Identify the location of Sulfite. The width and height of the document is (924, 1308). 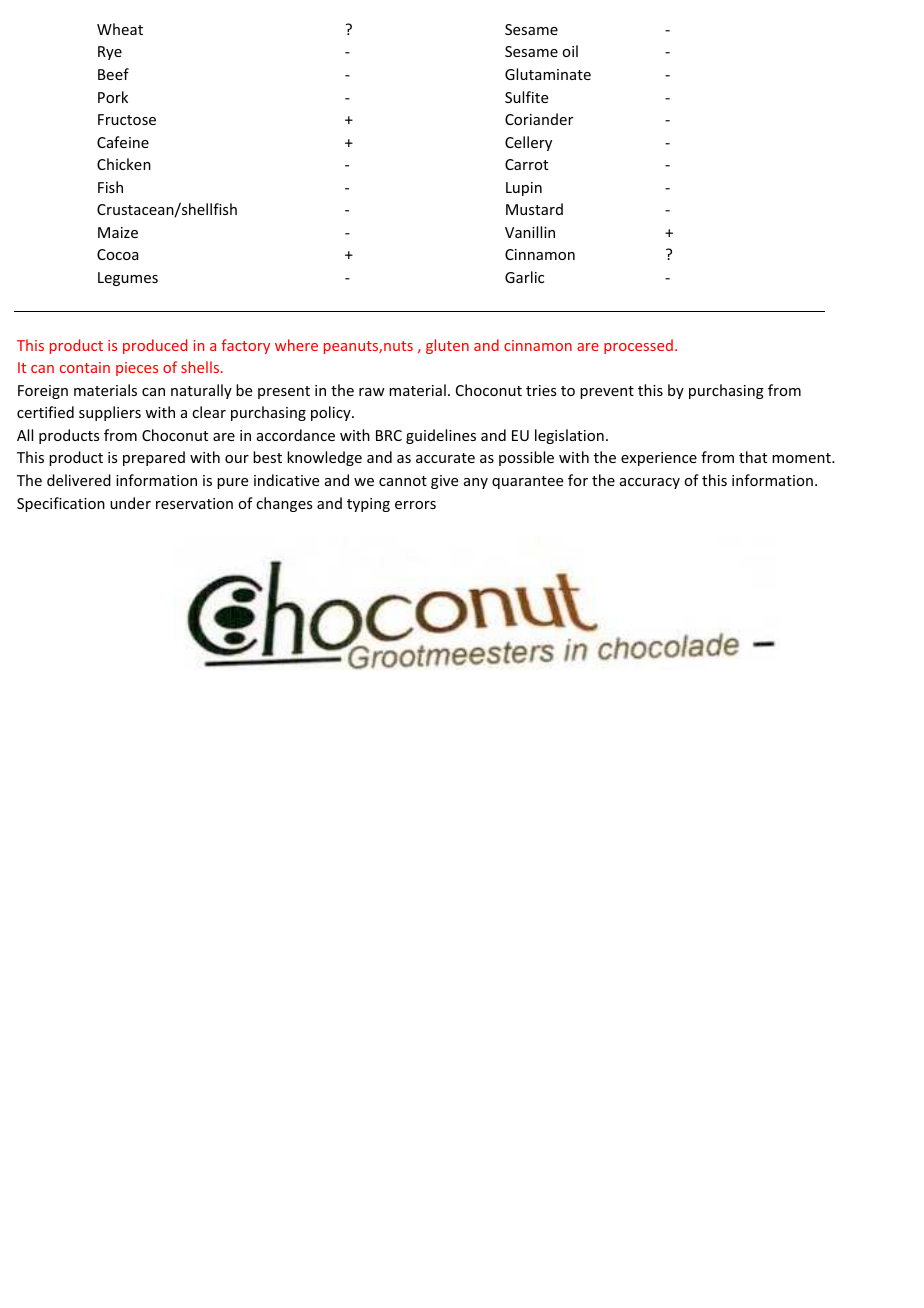
(526, 97).
